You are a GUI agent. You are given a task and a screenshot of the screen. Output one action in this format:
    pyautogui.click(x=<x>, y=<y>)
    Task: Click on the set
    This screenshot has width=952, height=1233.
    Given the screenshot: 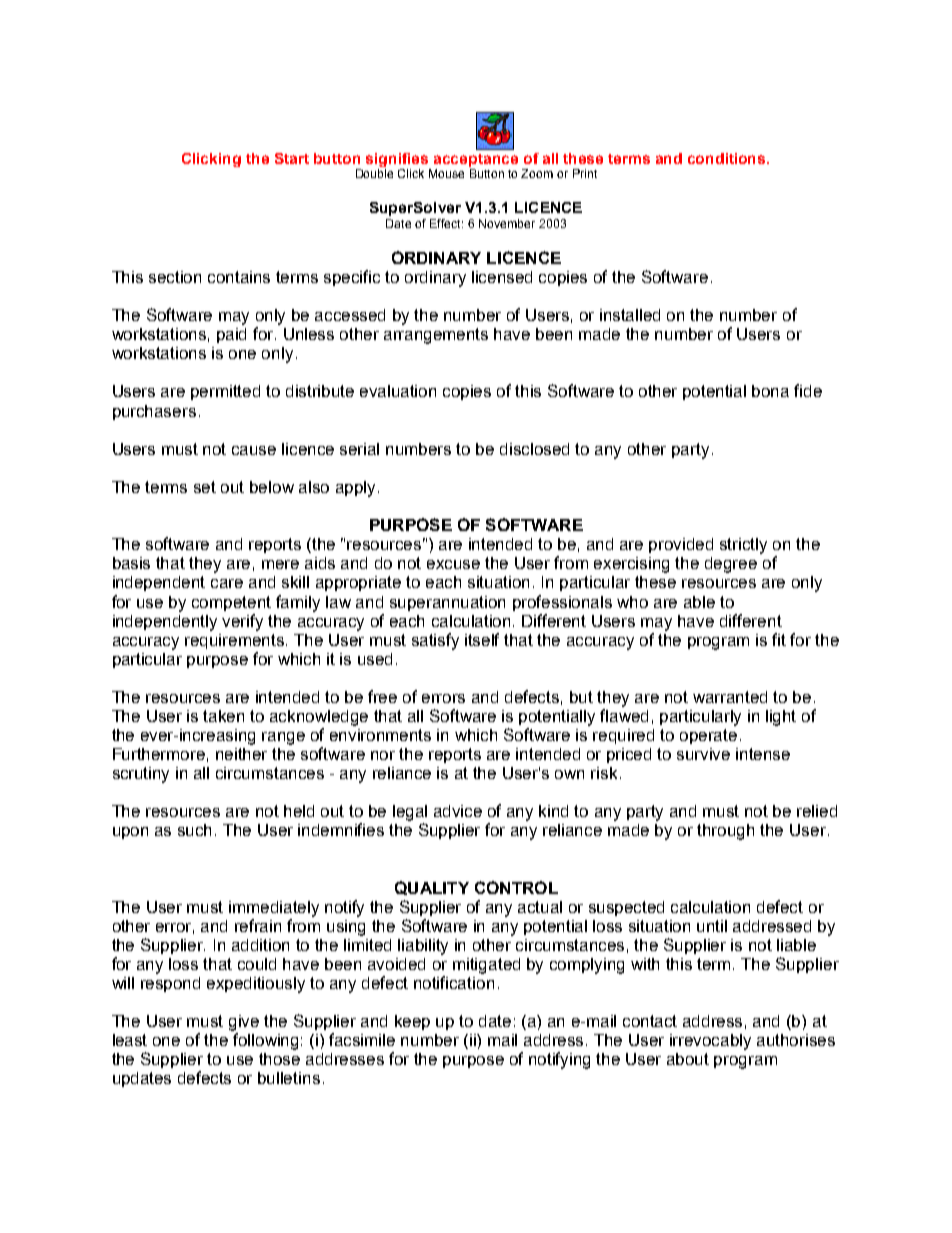 What is the action you would take?
    pyautogui.click(x=205, y=487)
